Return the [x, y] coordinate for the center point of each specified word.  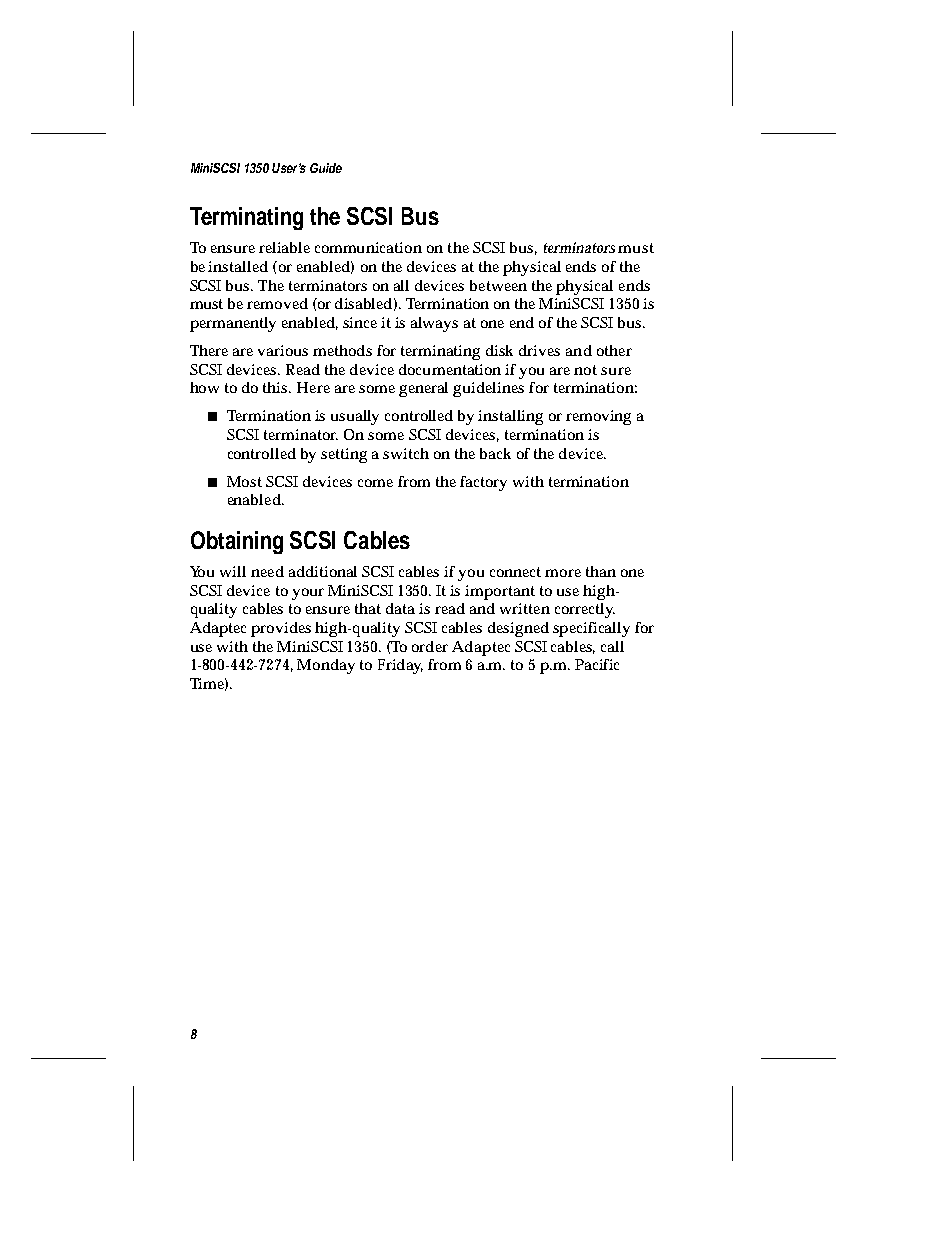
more [563, 573]
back [495, 453]
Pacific [597, 664]
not [585, 370]
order [430, 646]
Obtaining [237, 542]
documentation [450, 369]
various [283, 350]
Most [244, 481]
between [498, 285]
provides [281, 629]
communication [368, 247]
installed [238, 266]
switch [406, 453]
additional [323, 571]
